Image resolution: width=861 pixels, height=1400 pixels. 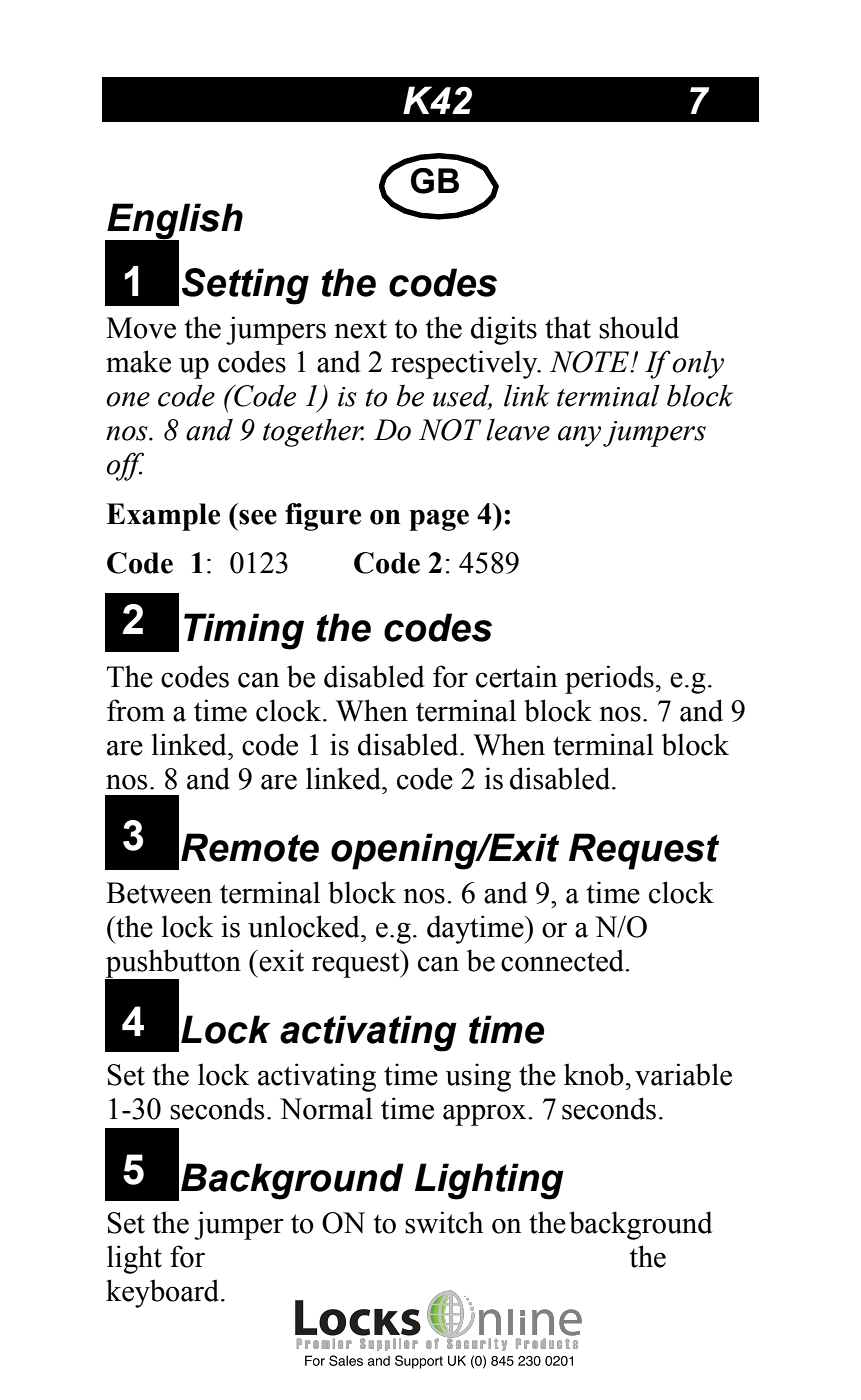 I want to click on Move, so click(x=141, y=328).
